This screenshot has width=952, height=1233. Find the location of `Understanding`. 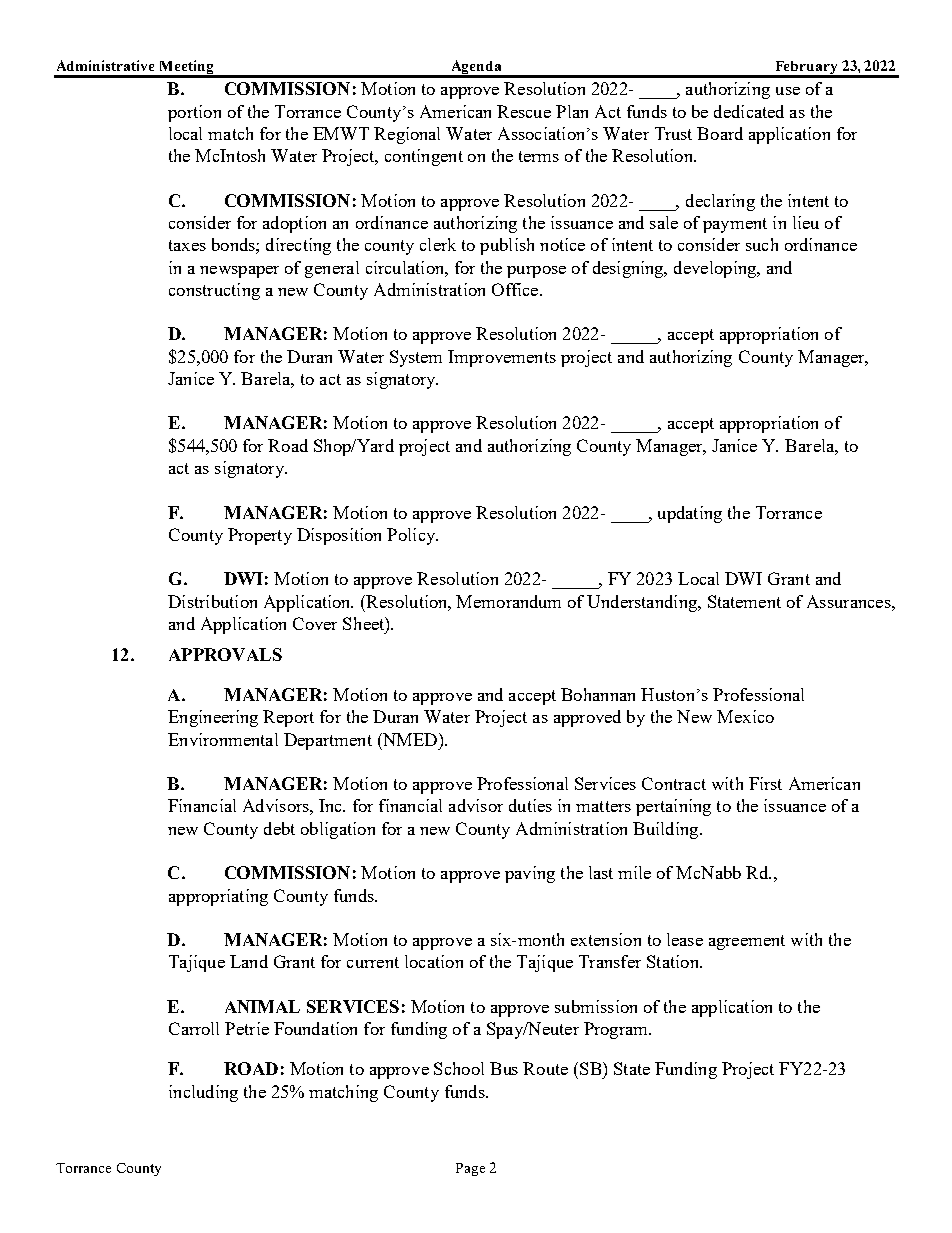

Understanding is located at coordinates (643, 603).
